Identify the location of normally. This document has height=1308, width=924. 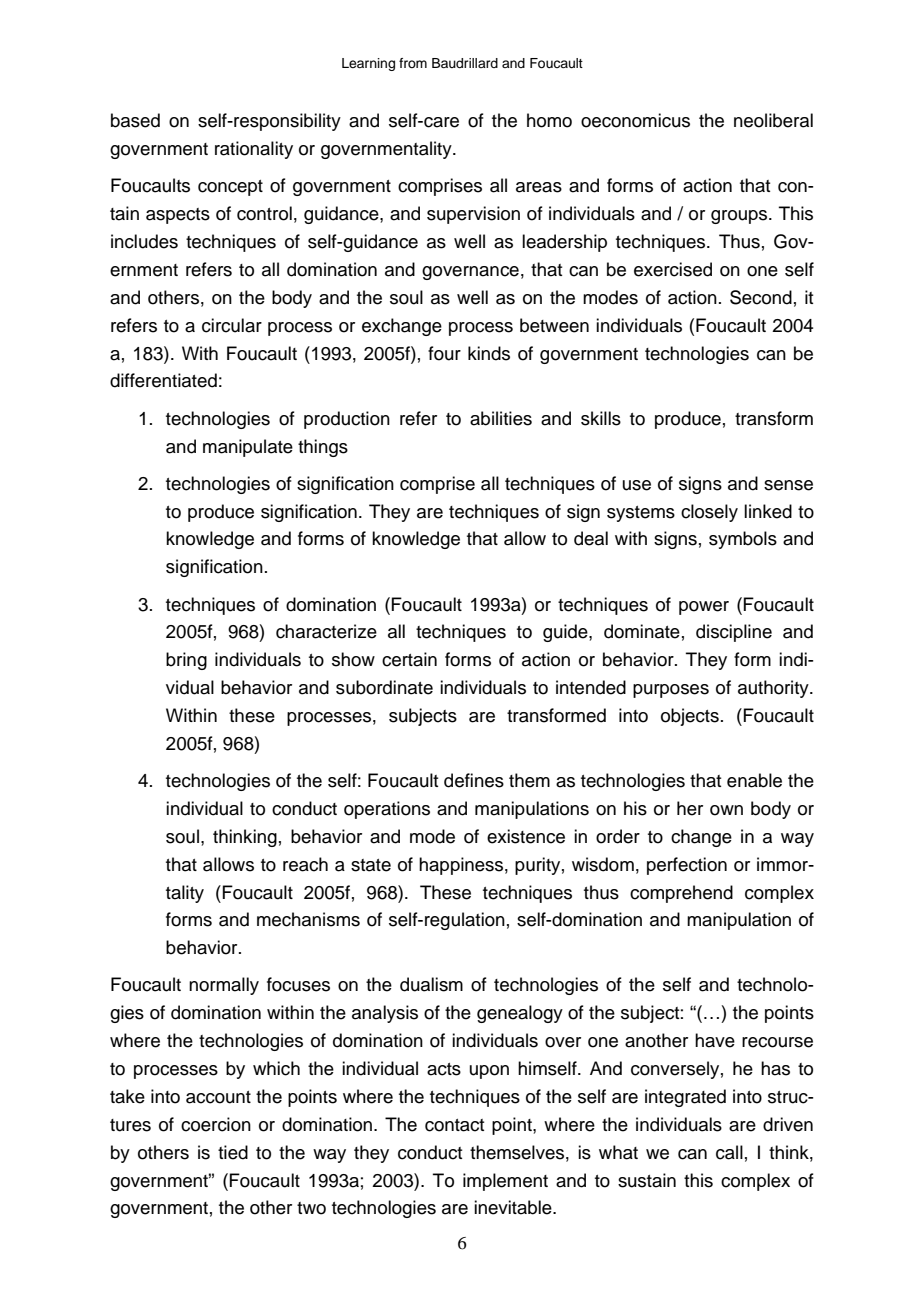
(224, 986).
